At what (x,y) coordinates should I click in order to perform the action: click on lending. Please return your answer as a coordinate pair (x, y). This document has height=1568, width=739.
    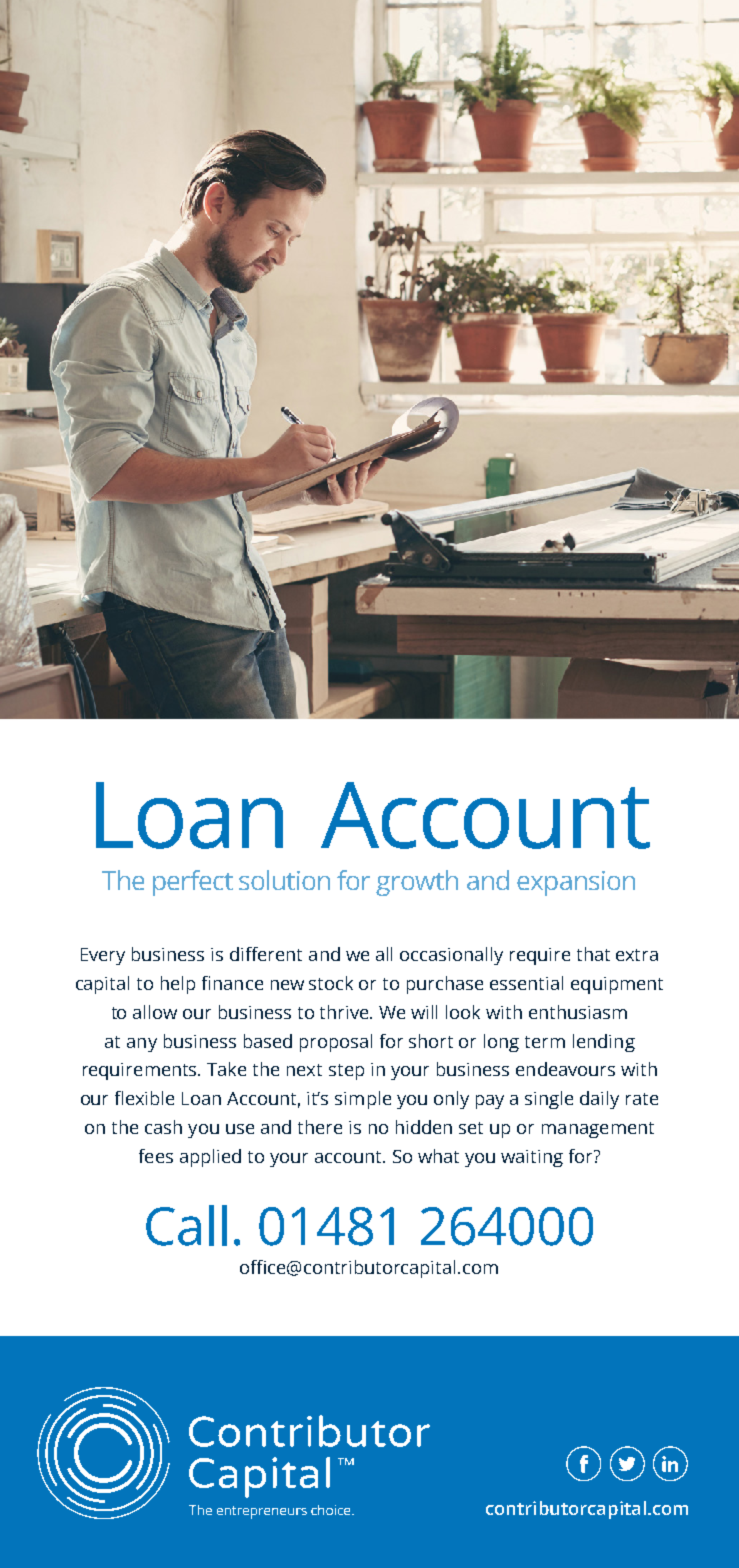
    Looking at the image, I should click on (604, 1043).
